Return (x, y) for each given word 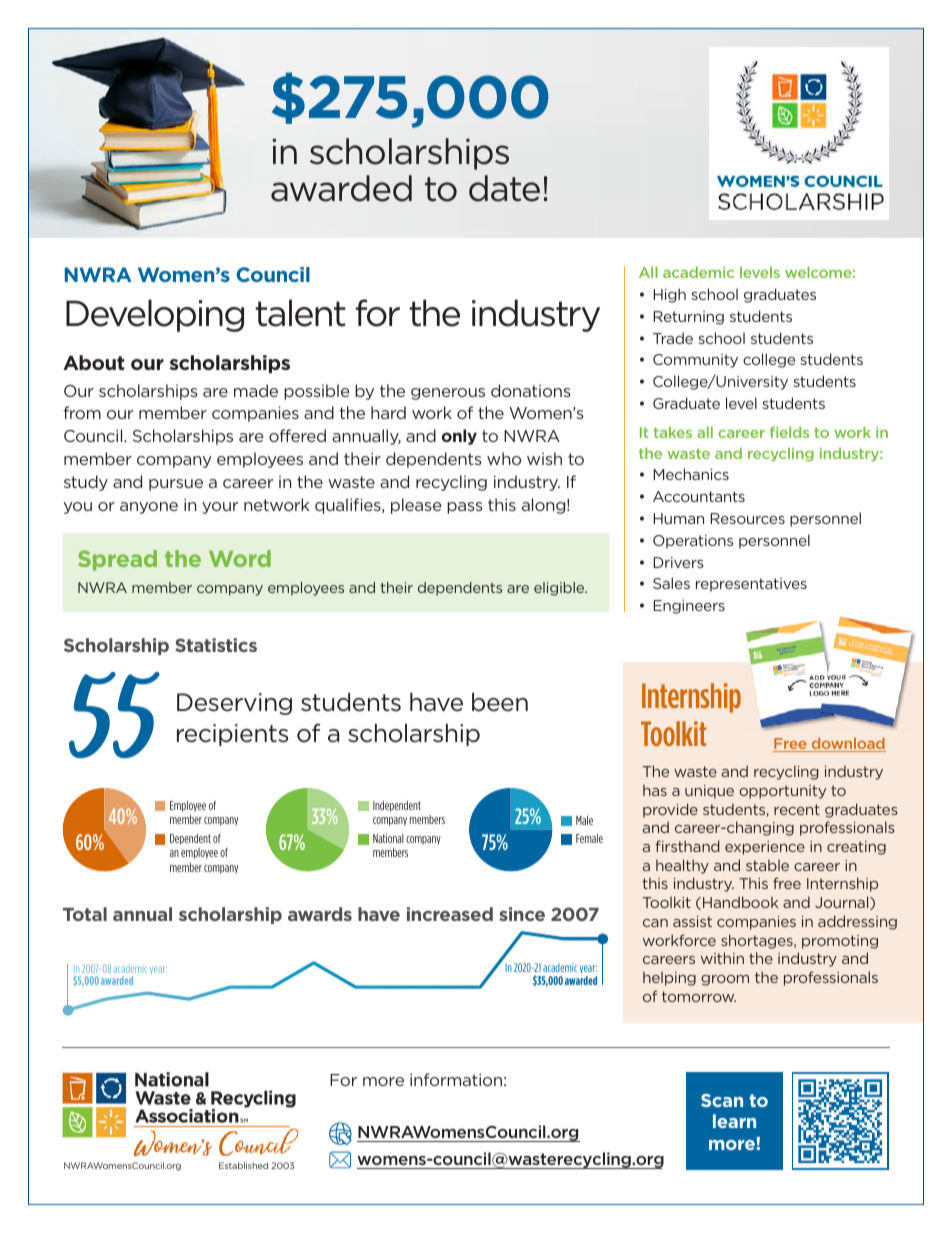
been (500, 702)
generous (448, 394)
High (670, 295)
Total (85, 914)
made (256, 390)
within (722, 958)
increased (450, 914)
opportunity (782, 792)
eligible (560, 589)
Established (243, 1165)
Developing (155, 315)
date (504, 188)
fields (789, 432)
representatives (751, 585)
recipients (232, 735)
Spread (117, 560)
